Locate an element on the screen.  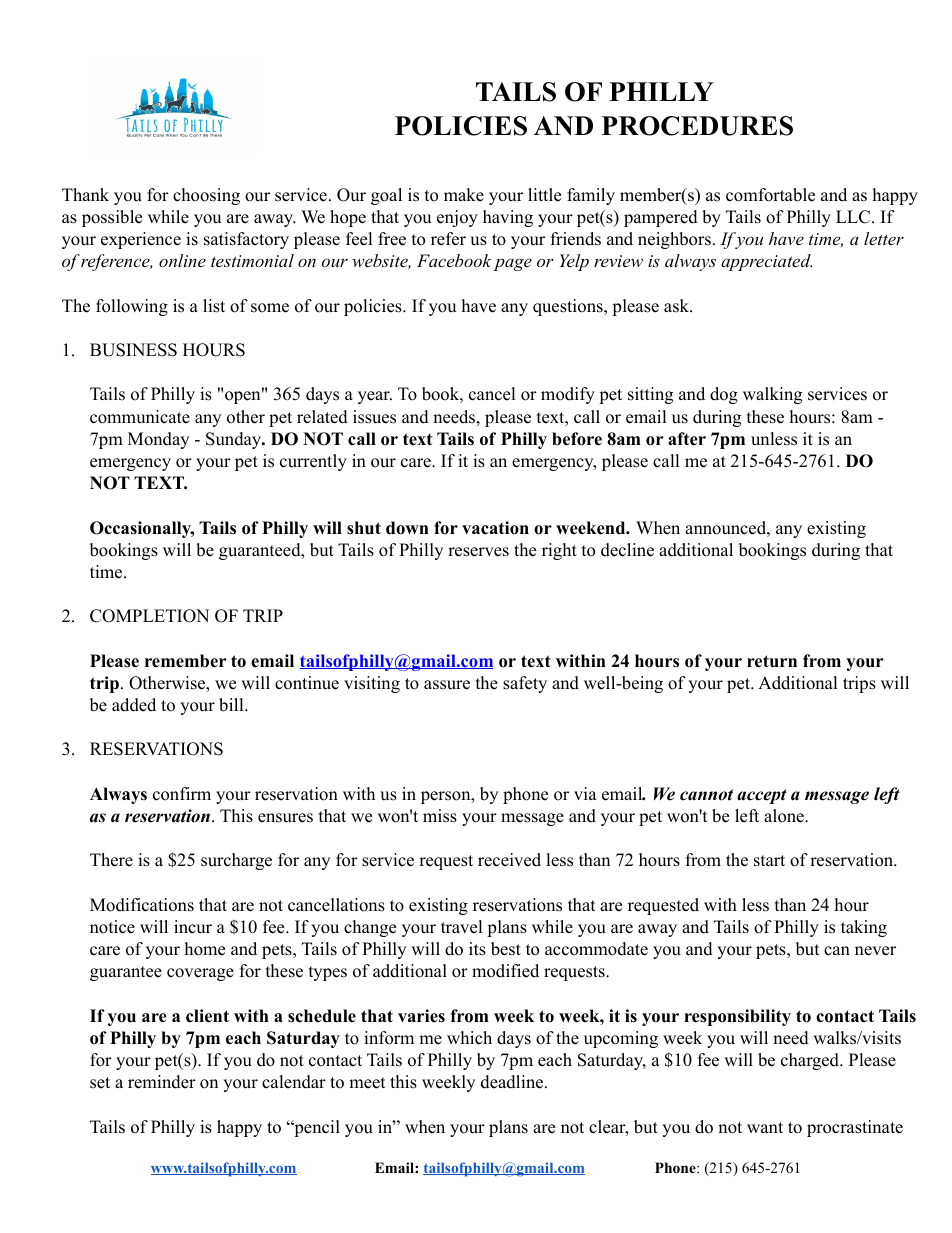
choosing is located at coordinates (206, 196).
